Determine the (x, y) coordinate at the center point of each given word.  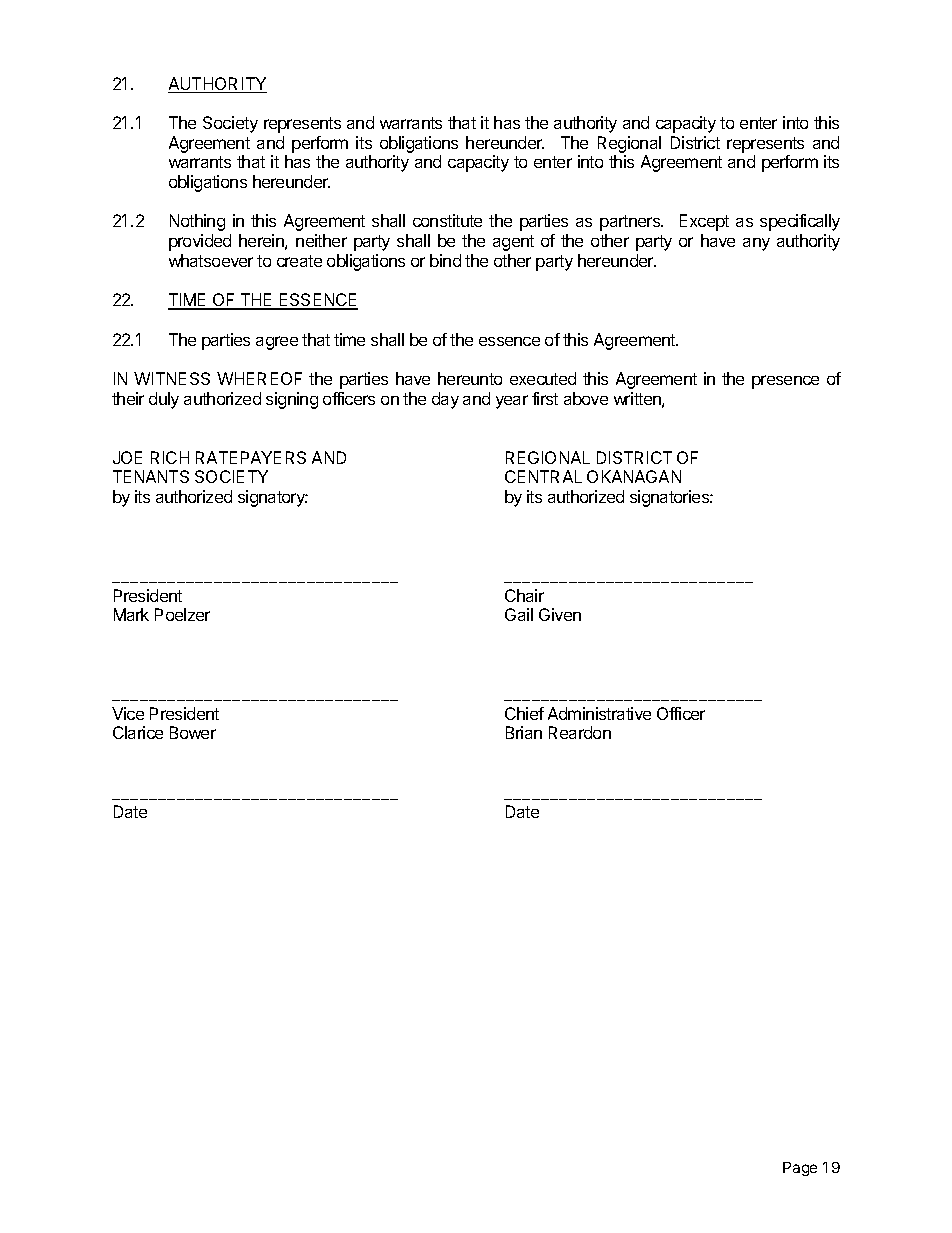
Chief (524, 713)
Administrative (599, 713)
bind (445, 260)
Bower (193, 732)
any (756, 244)
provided (200, 242)
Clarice (138, 732)
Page (800, 1169)
